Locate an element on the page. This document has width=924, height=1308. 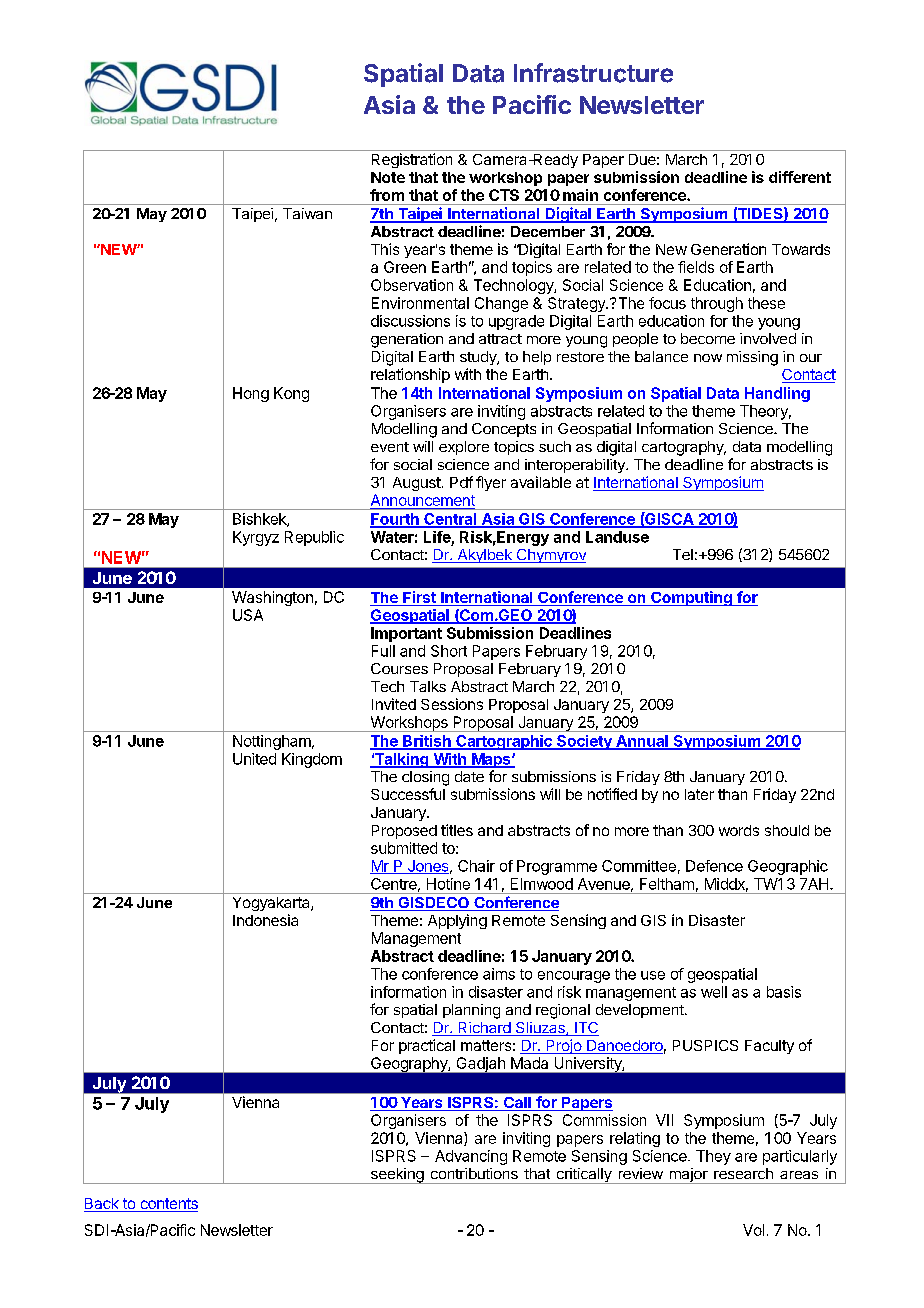
Indonesia is located at coordinates (265, 920).
